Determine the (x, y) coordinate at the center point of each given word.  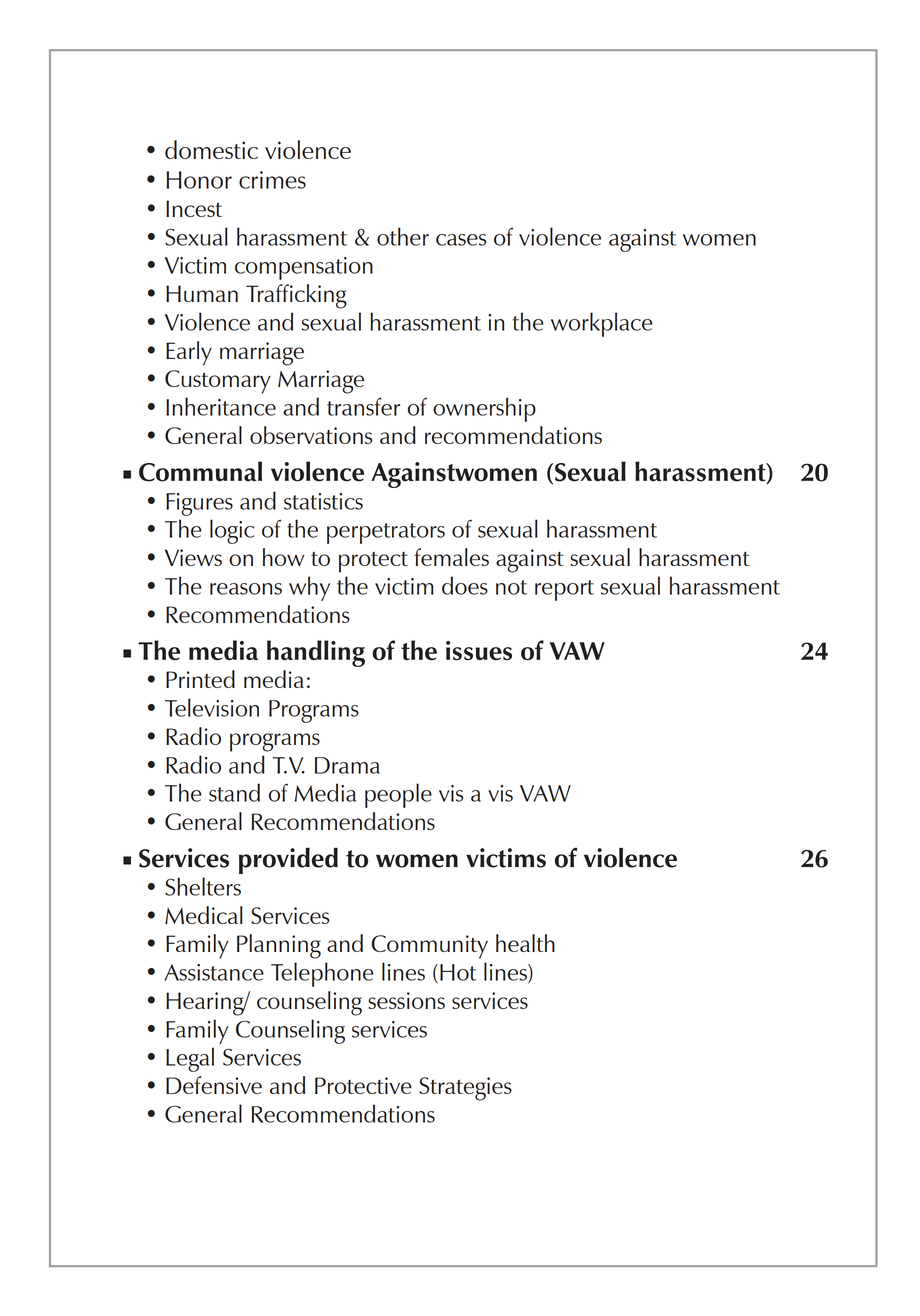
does (465, 585)
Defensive (214, 1085)
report (564, 590)
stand (234, 792)
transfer (363, 406)
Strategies (465, 1089)
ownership (484, 409)
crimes (272, 180)
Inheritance (221, 406)
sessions (406, 1000)
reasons (246, 589)
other (403, 236)
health (525, 943)
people (398, 795)
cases (461, 240)
